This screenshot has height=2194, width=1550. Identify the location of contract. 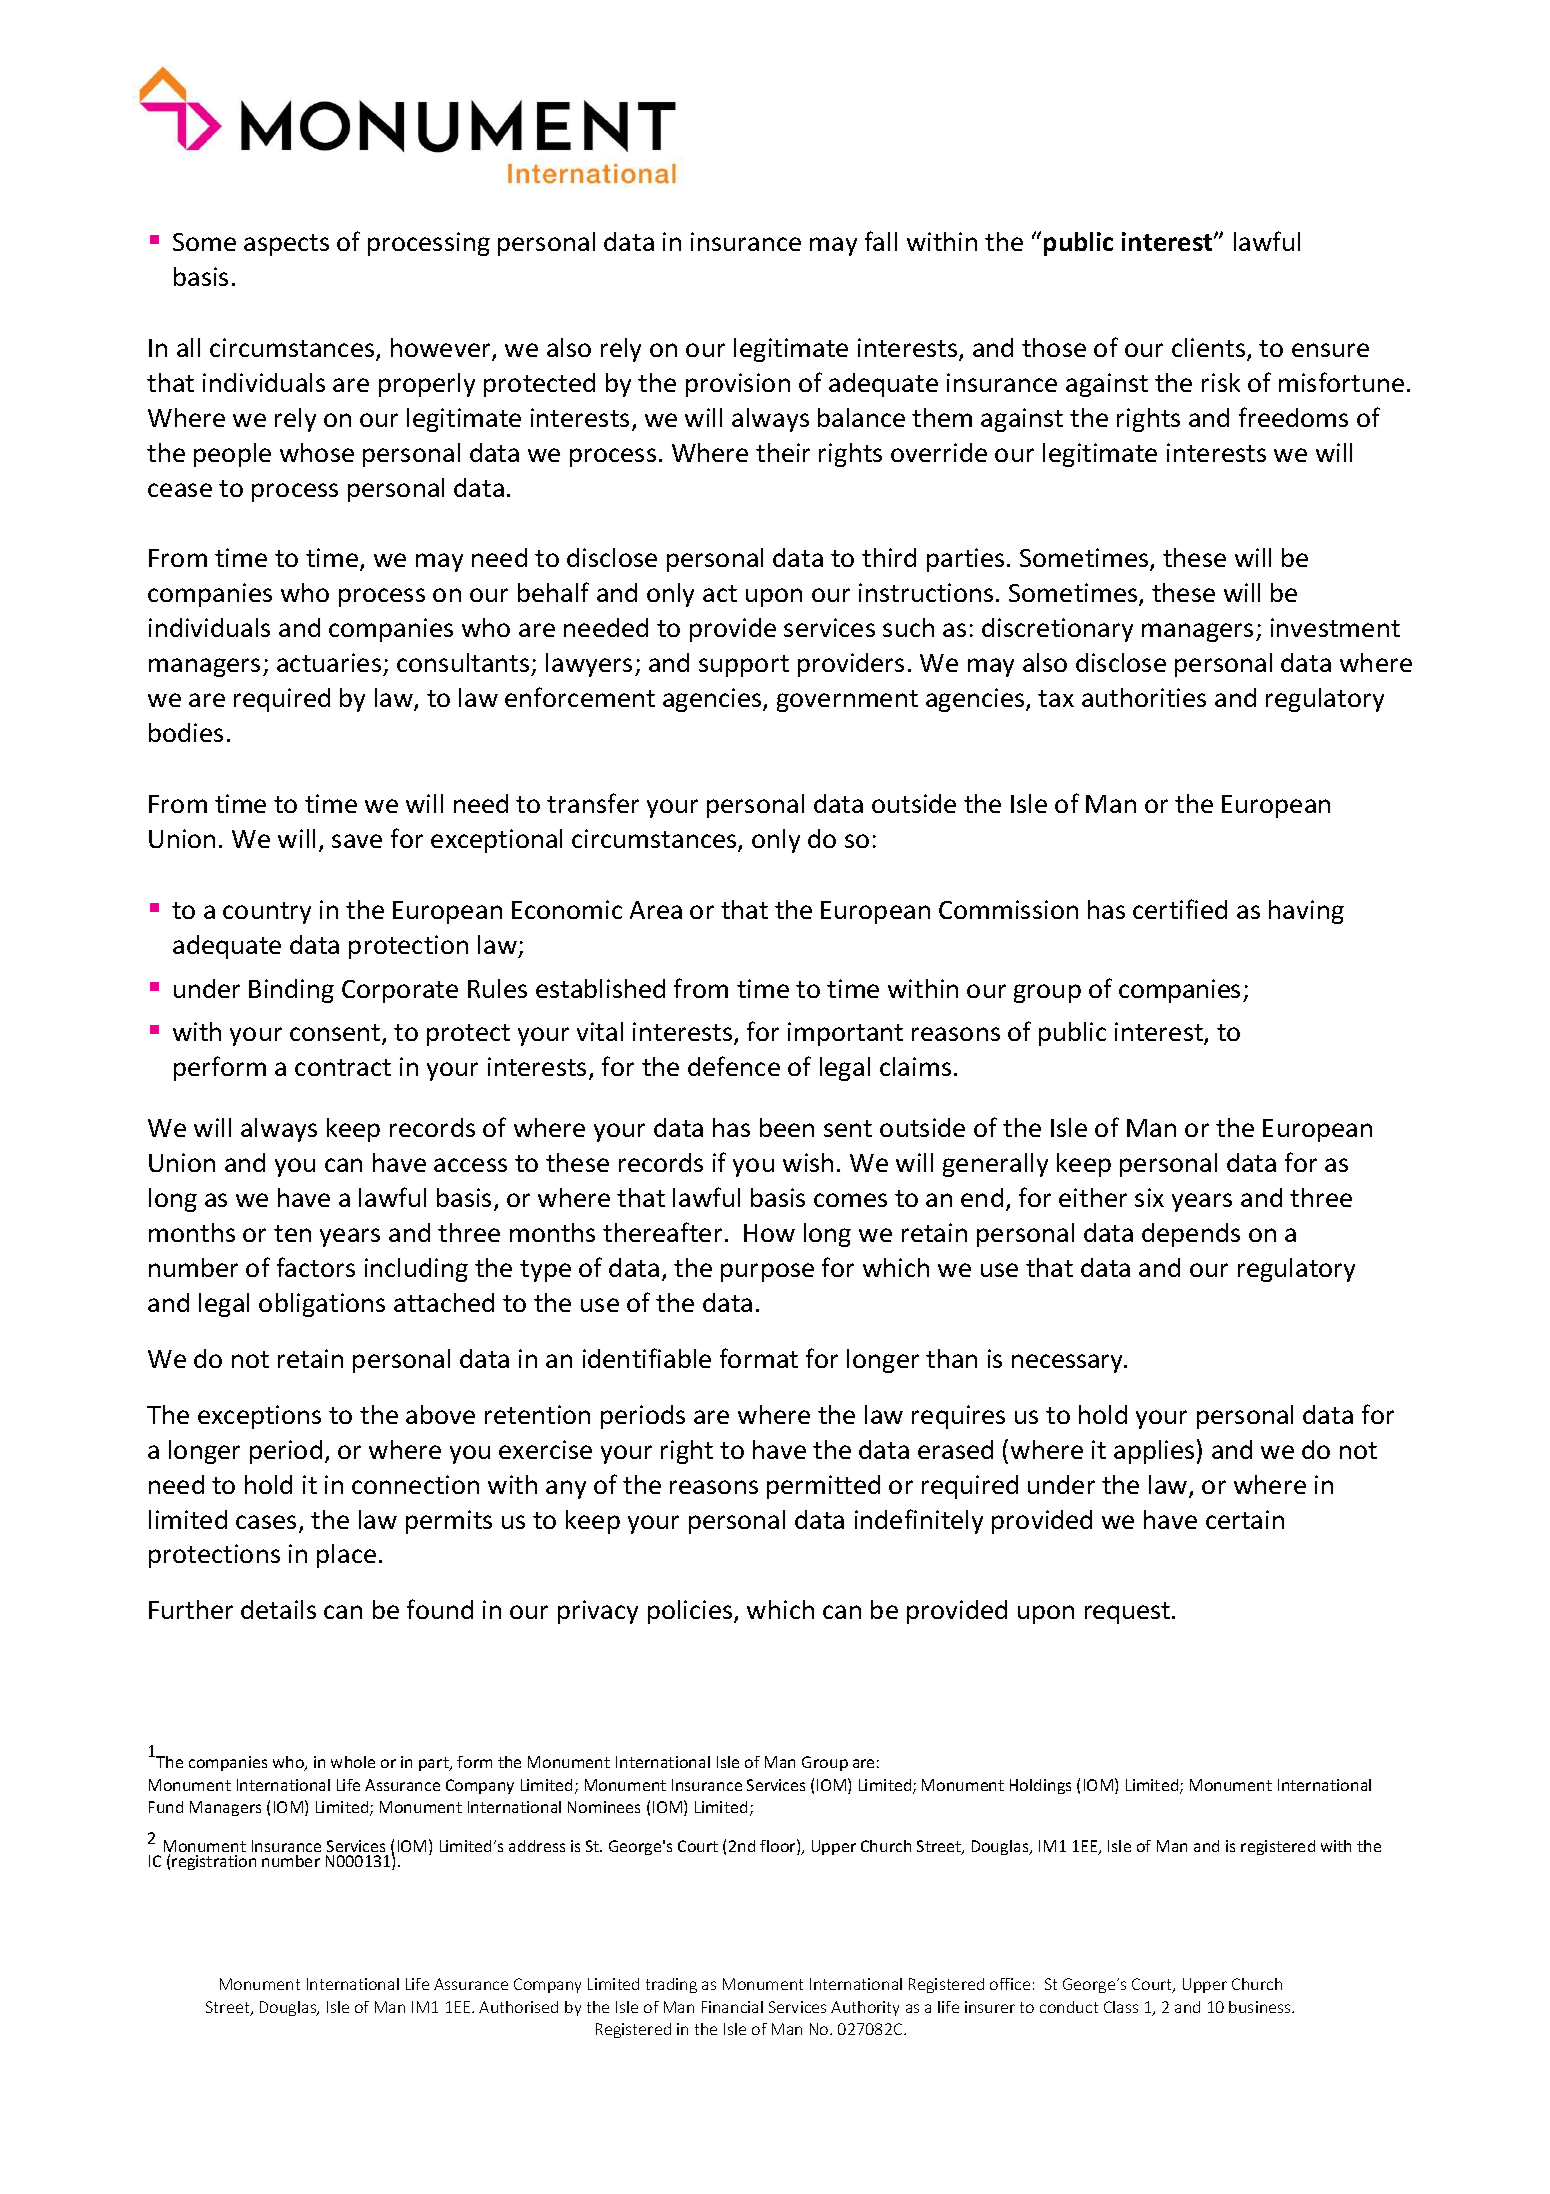
(343, 1067).
